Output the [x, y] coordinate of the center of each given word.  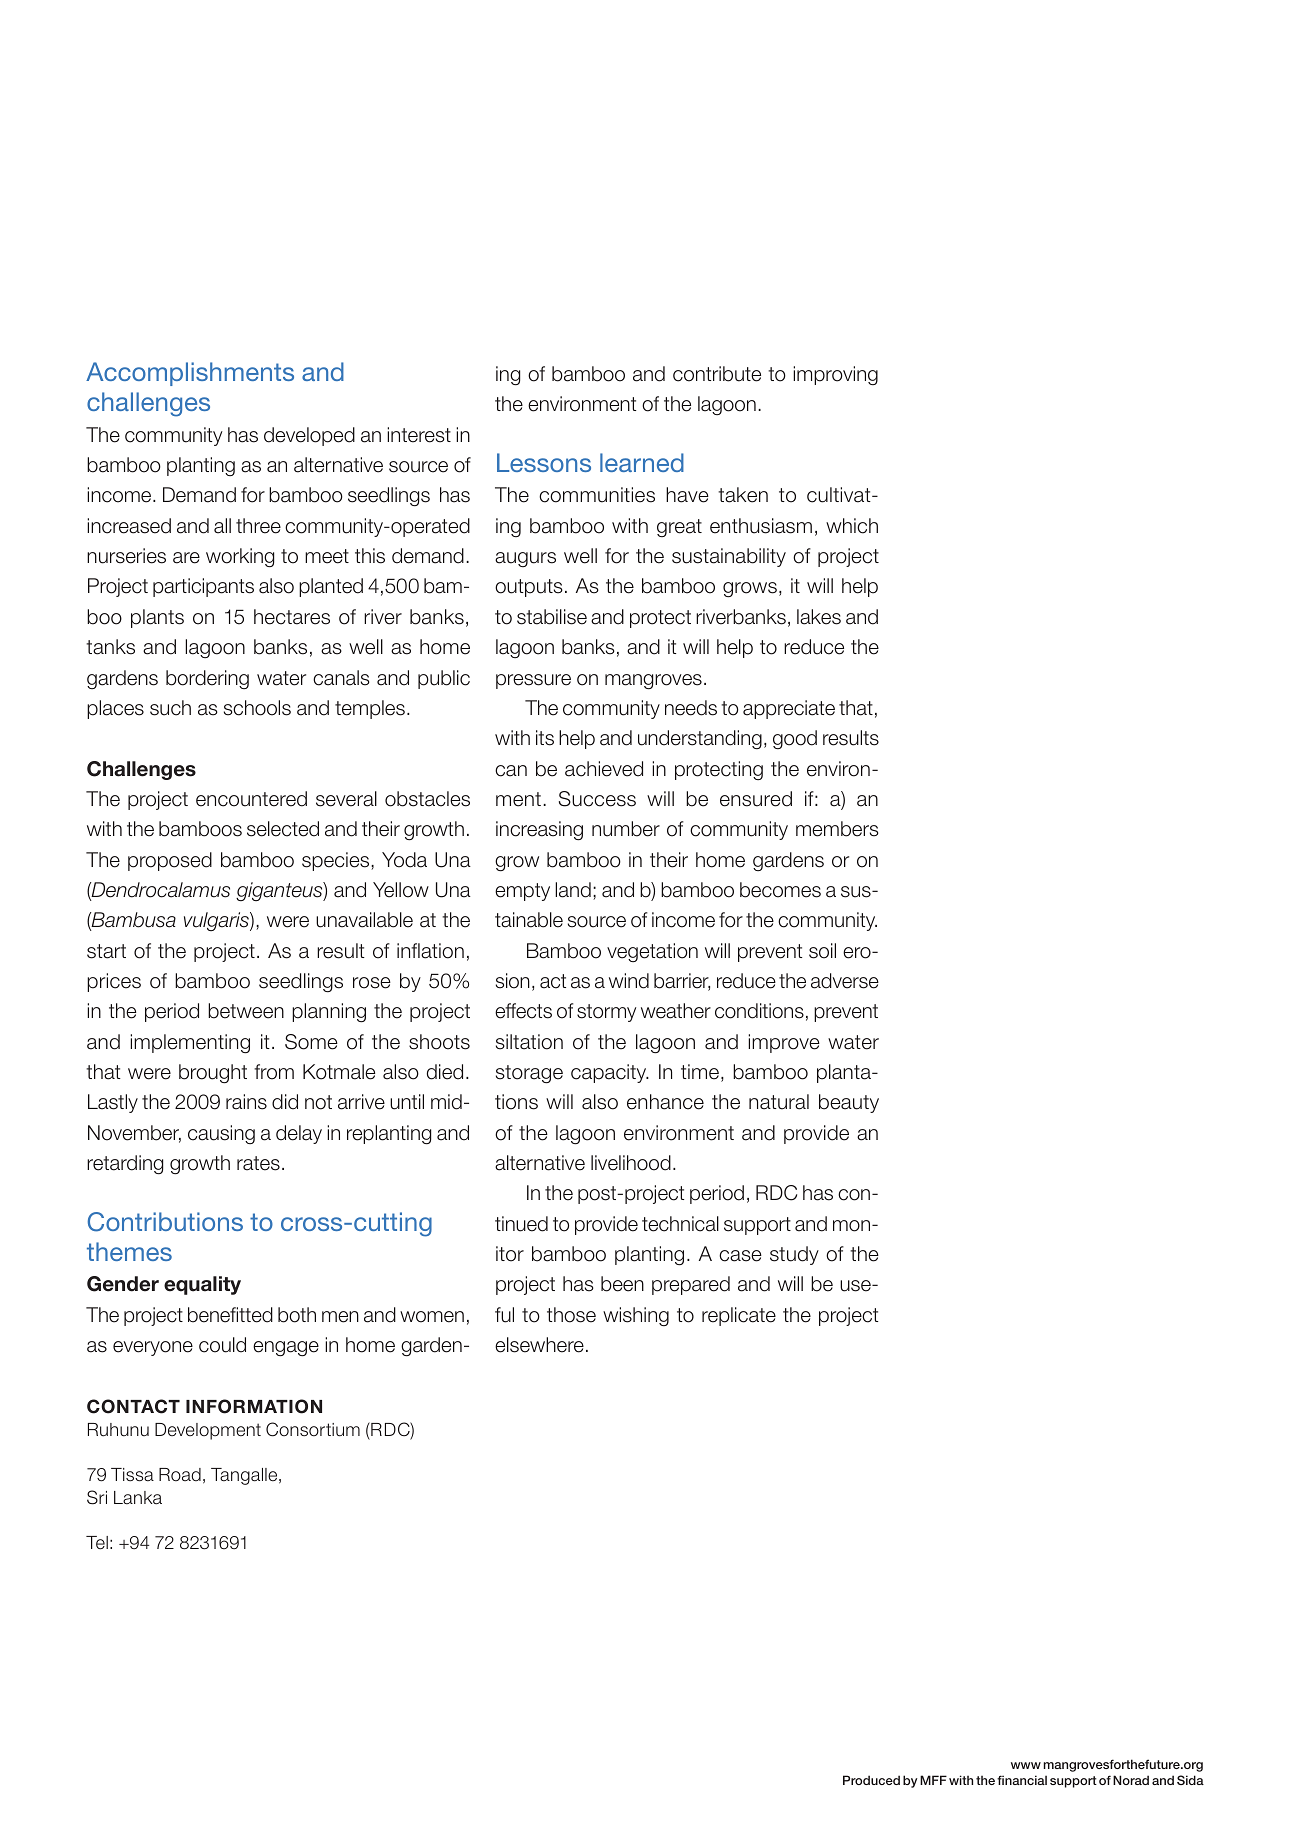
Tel [97, 1543]
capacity [610, 1073]
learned [642, 462]
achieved [604, 769]
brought [213, 1074]
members [837, 829]
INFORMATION [254, 1406]
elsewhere [539, 1345]
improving [835, 375]
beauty [849, 1103]
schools [257, 708]
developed [309, 436]
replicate [739, 1316]
